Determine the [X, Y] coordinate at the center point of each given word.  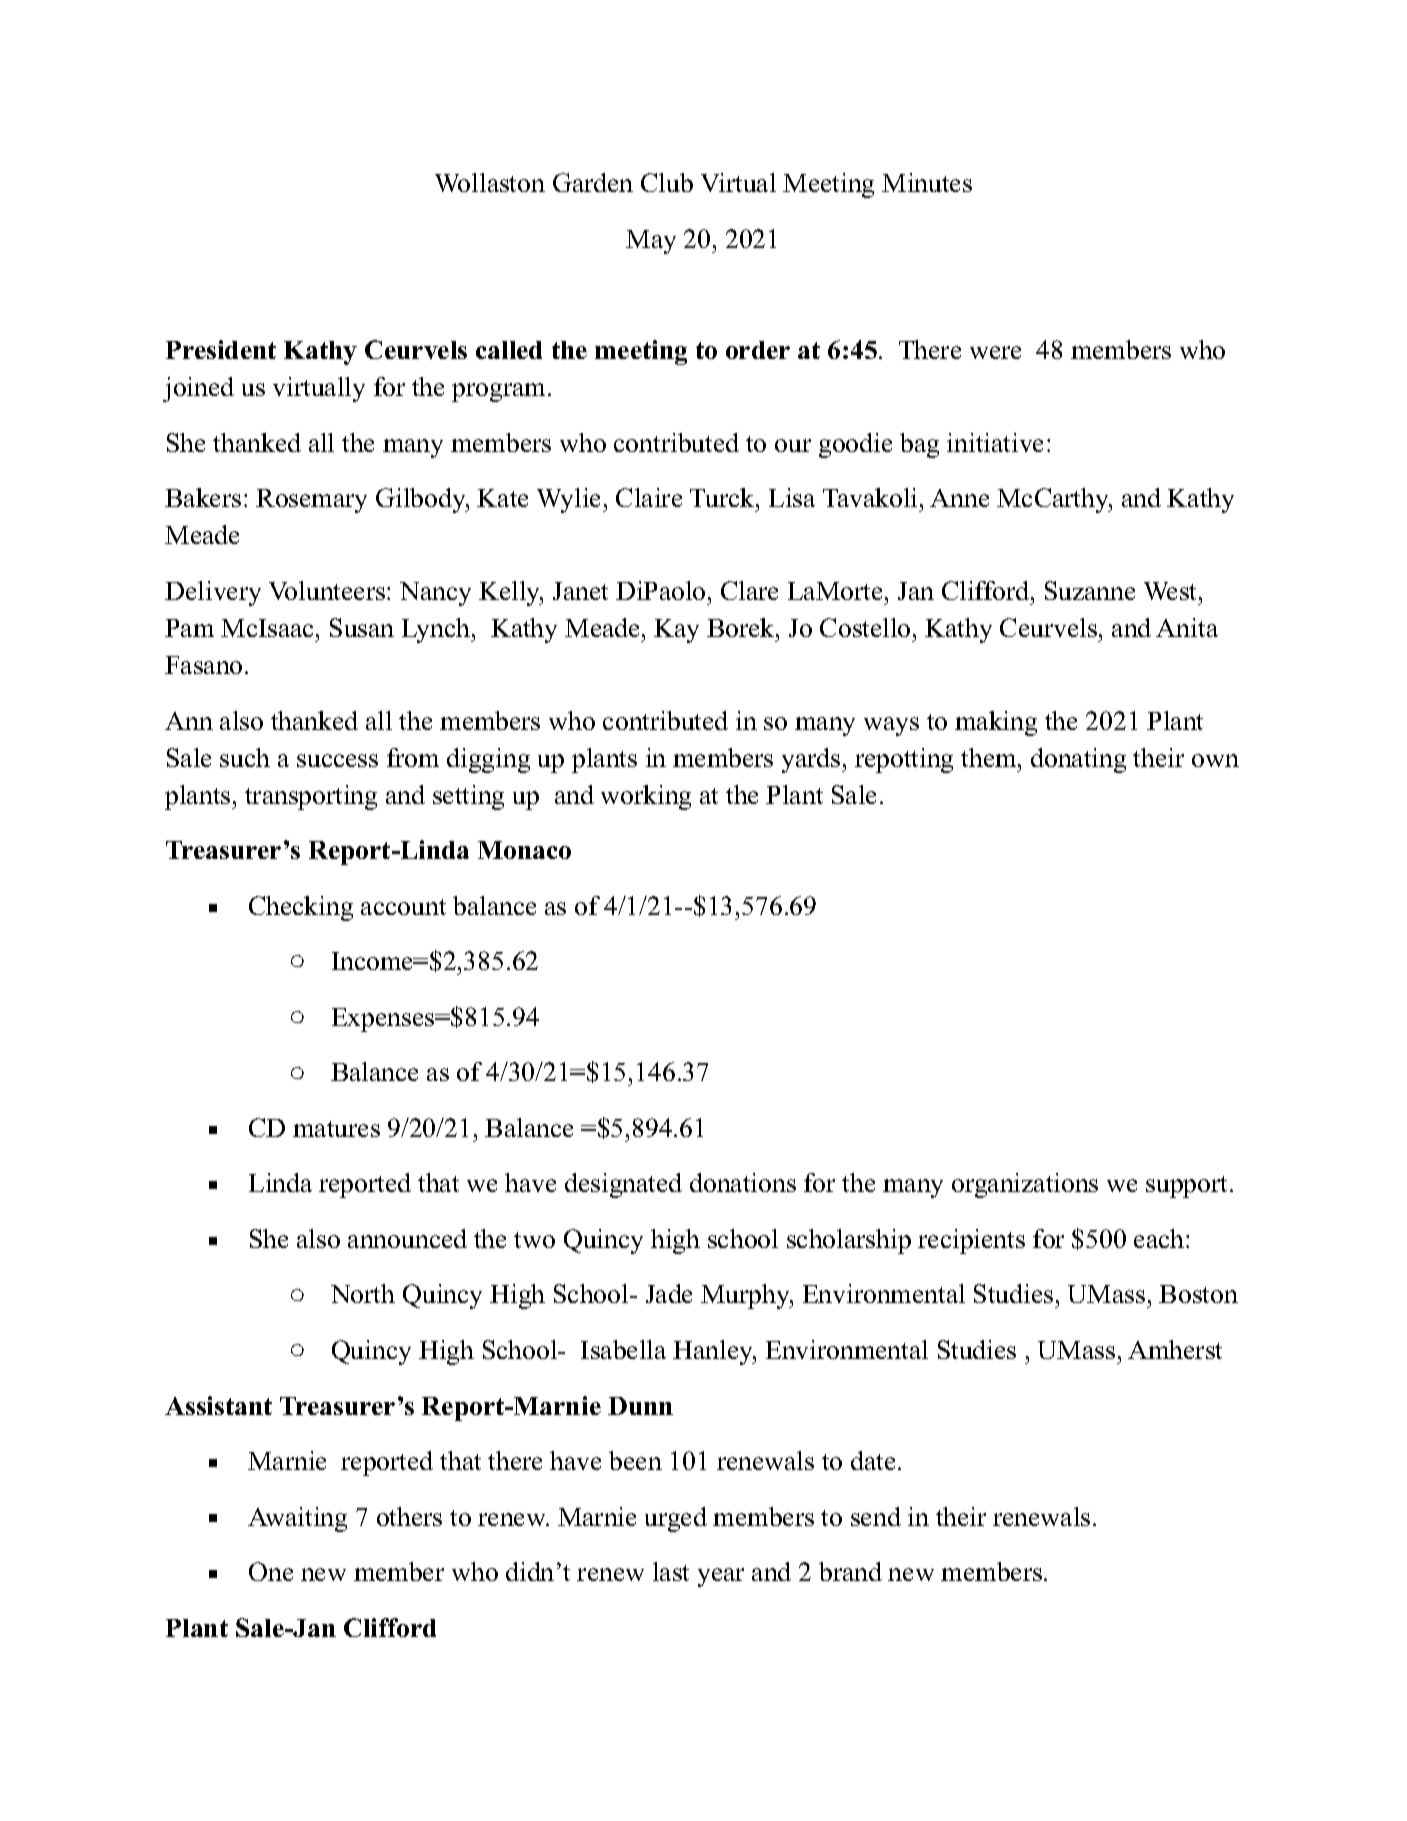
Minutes [927, 182]
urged [676, 1519]
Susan [362, 627]
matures [336, 1129]
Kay [676, 631]
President [221, 349]
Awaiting [297, 1519]
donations [743, 1182]
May [651, 242]
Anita [1187, 627]
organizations [1025, 1185]
